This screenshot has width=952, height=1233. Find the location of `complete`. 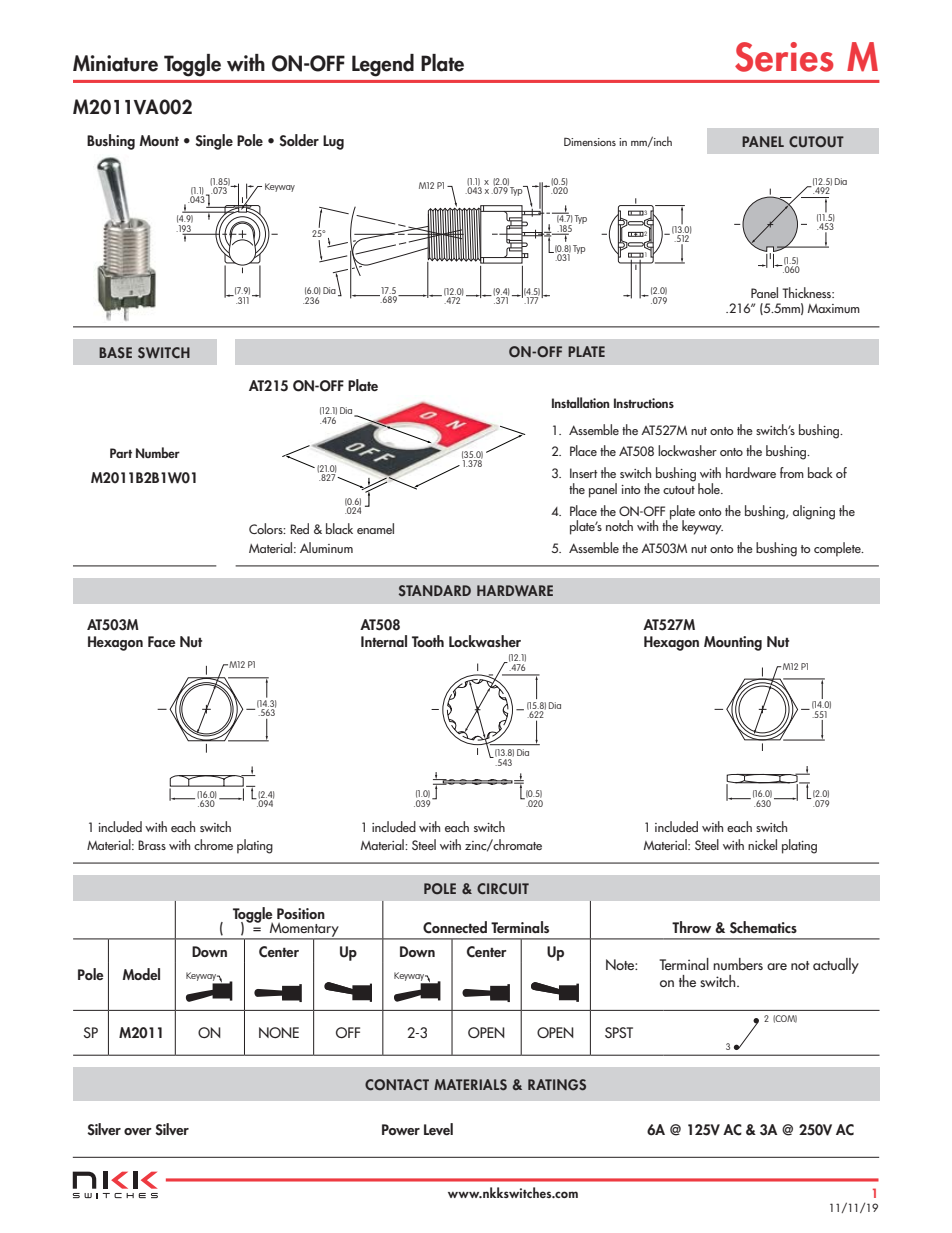

complete is located at coordinates (838, 549).
